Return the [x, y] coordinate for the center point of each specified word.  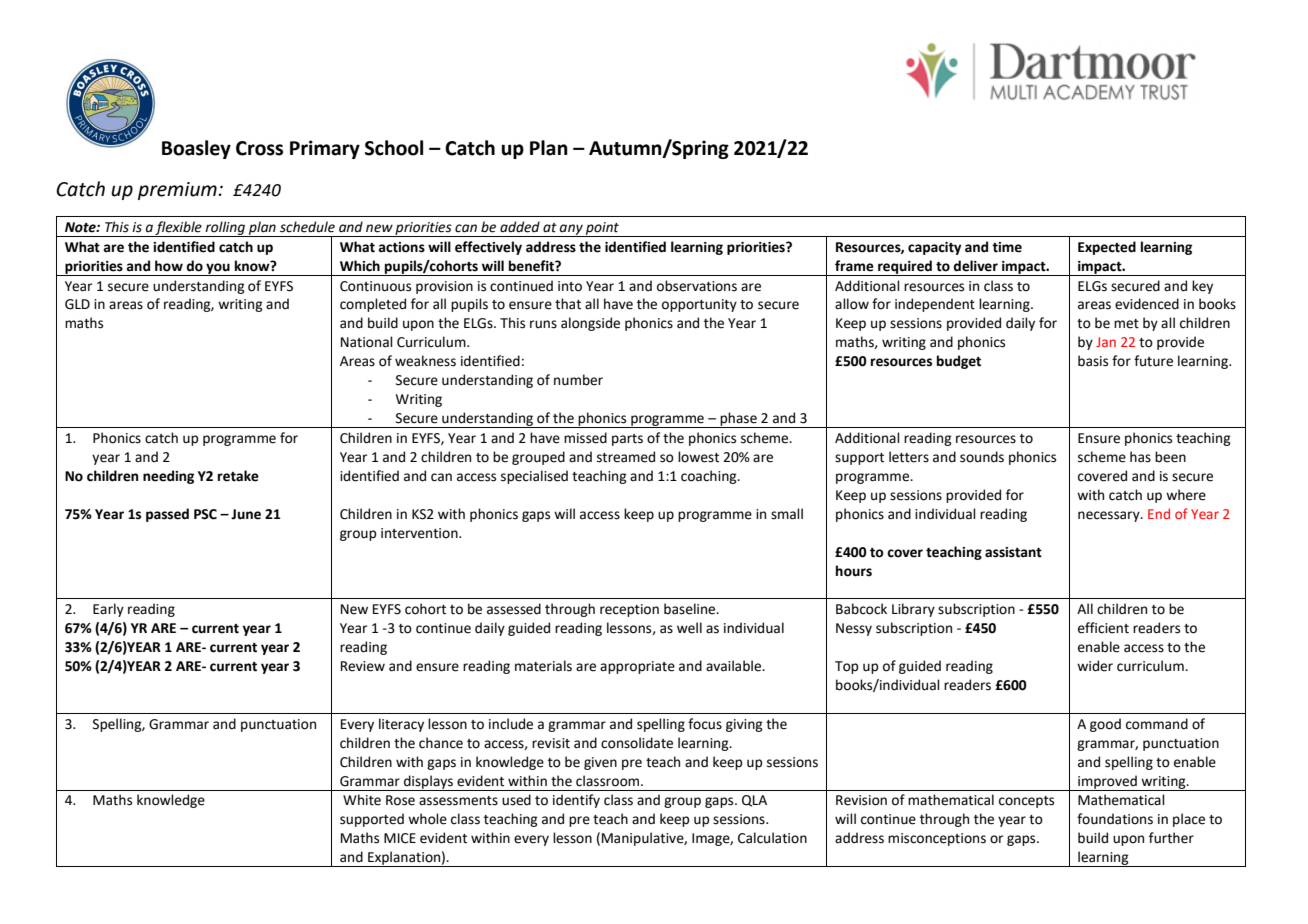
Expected [1107, 248]
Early [108, 610]
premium [178, 191]
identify [576, 801]
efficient [1103, 628]
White [362, 800]
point [602, 229]
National [367, 342]
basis [1093, 361]
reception [629, 610]
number [578, 380]
